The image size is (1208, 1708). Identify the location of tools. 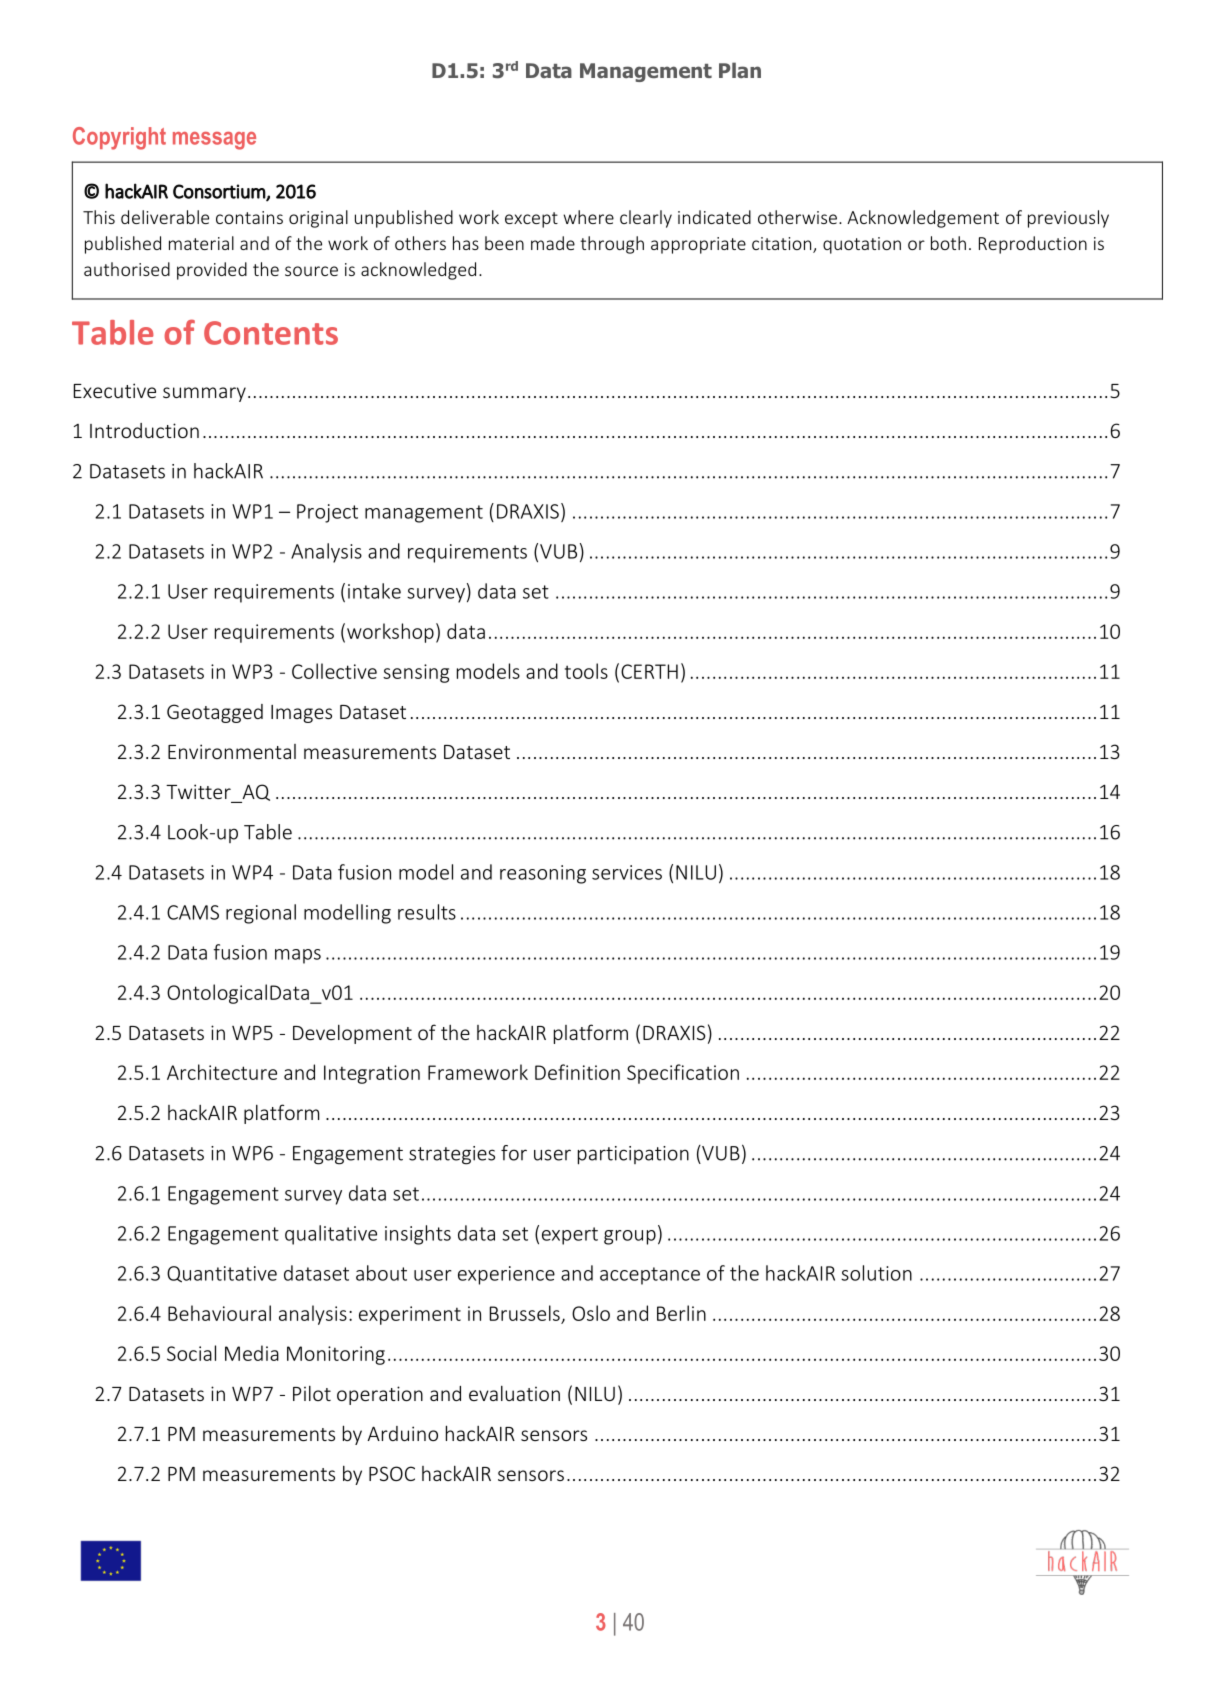
(586, 671).
